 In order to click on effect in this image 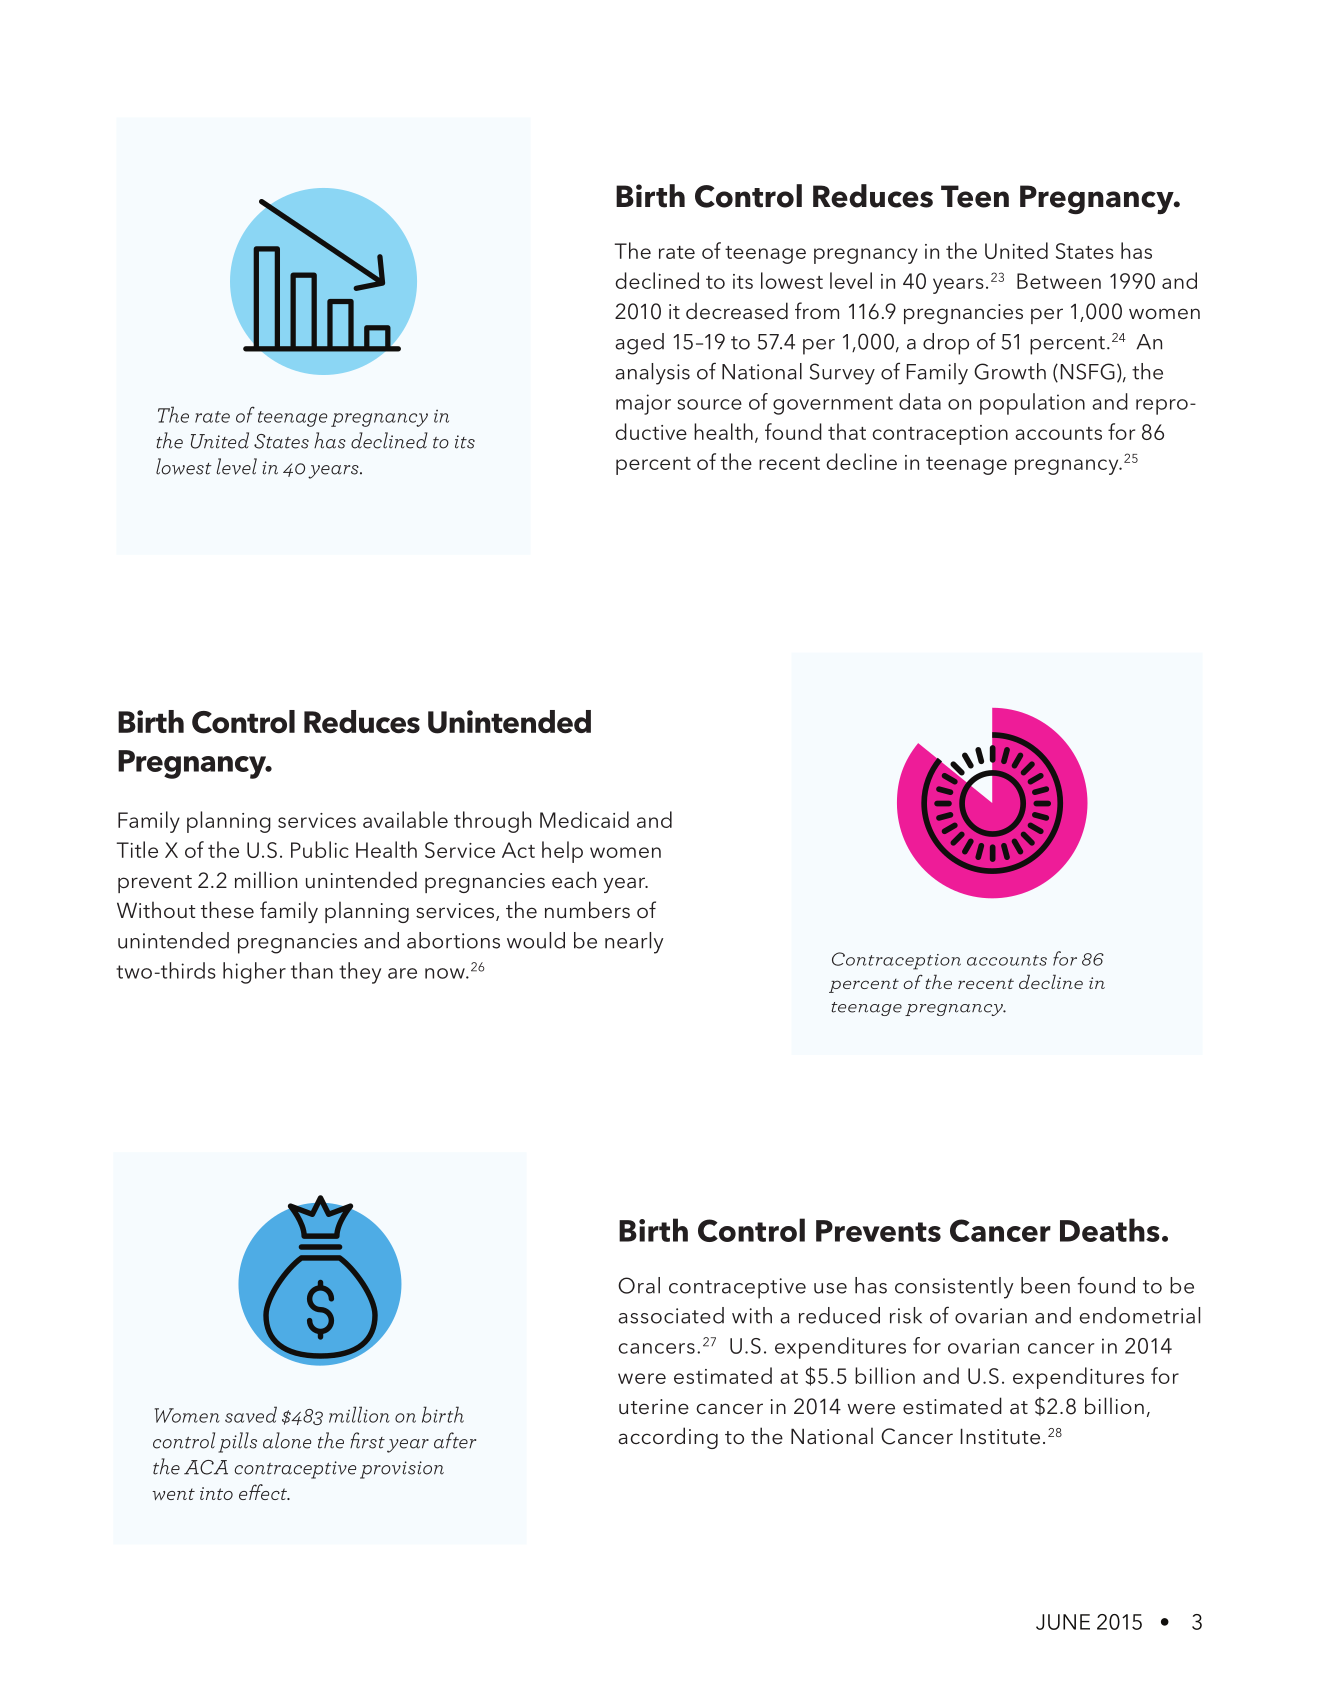, I will do `click(264, 1492)`.
